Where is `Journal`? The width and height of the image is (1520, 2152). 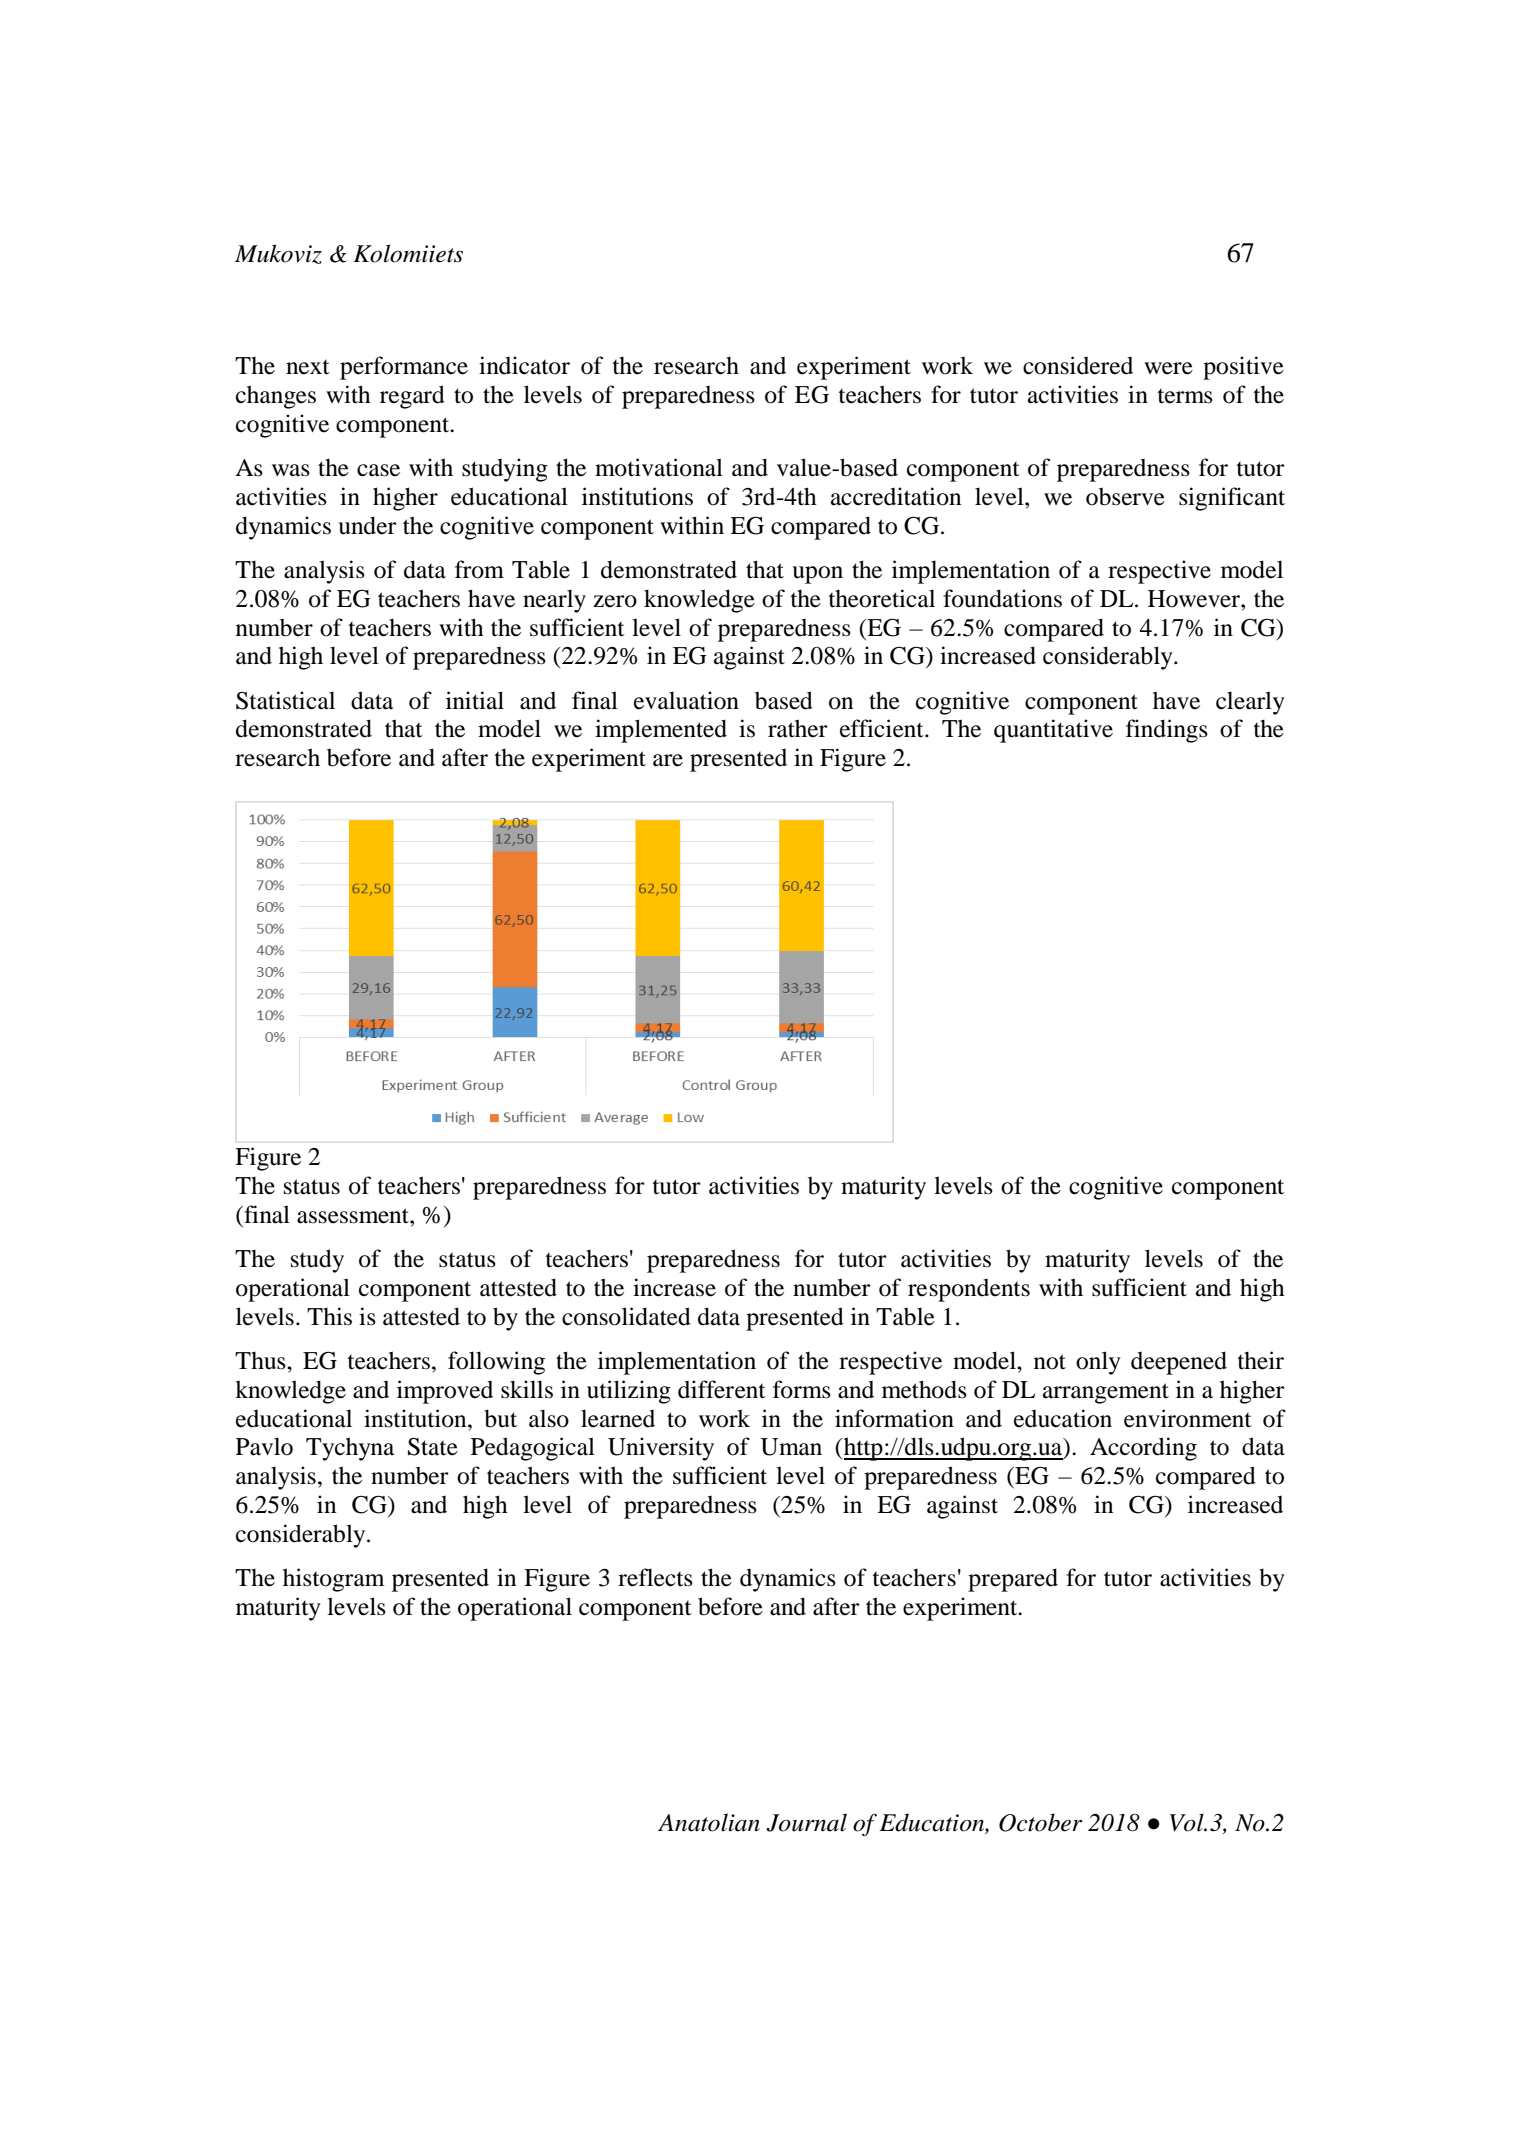
Journal is located at coordinates (806, 1822).
